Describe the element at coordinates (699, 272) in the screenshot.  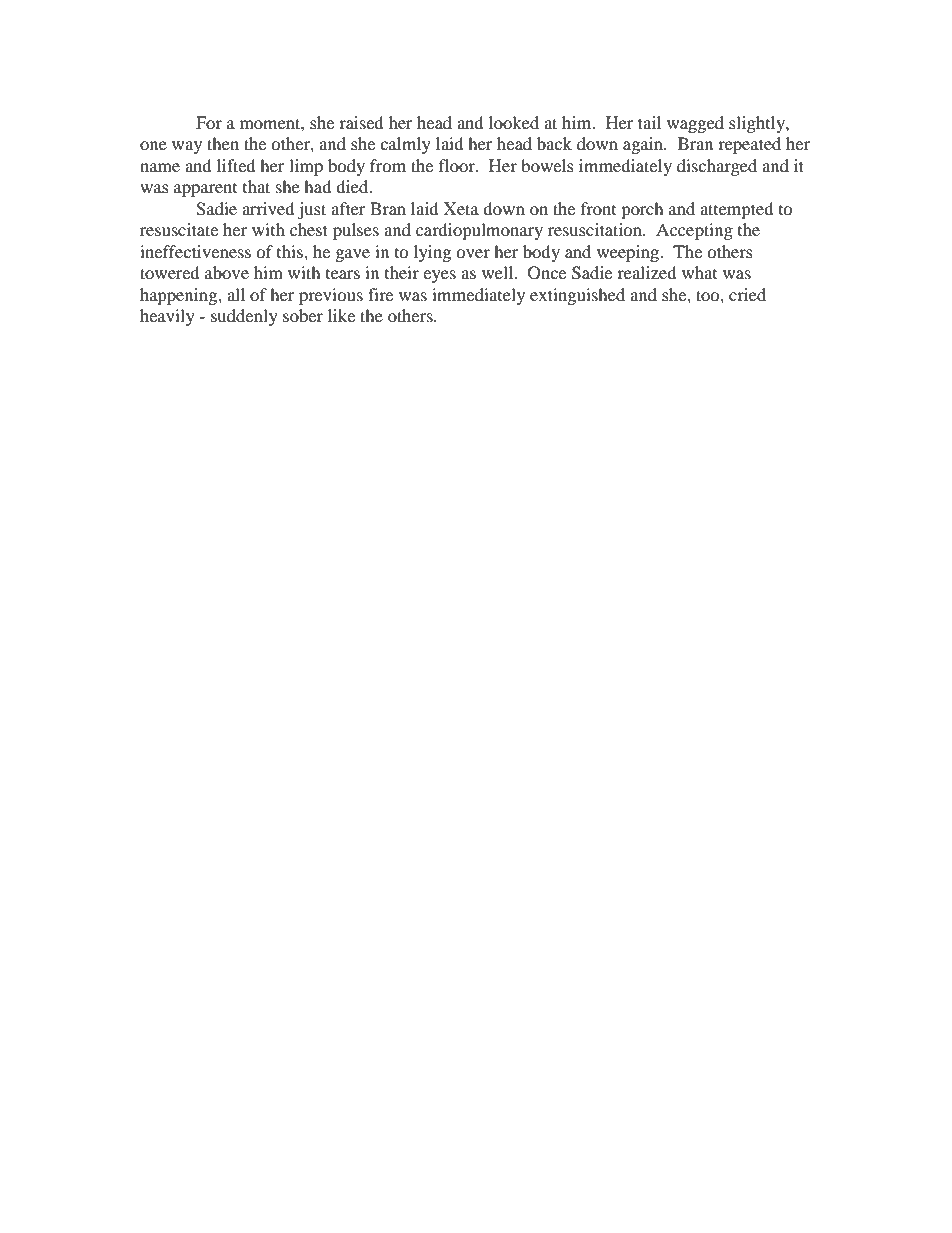
I see `what` at that location.
